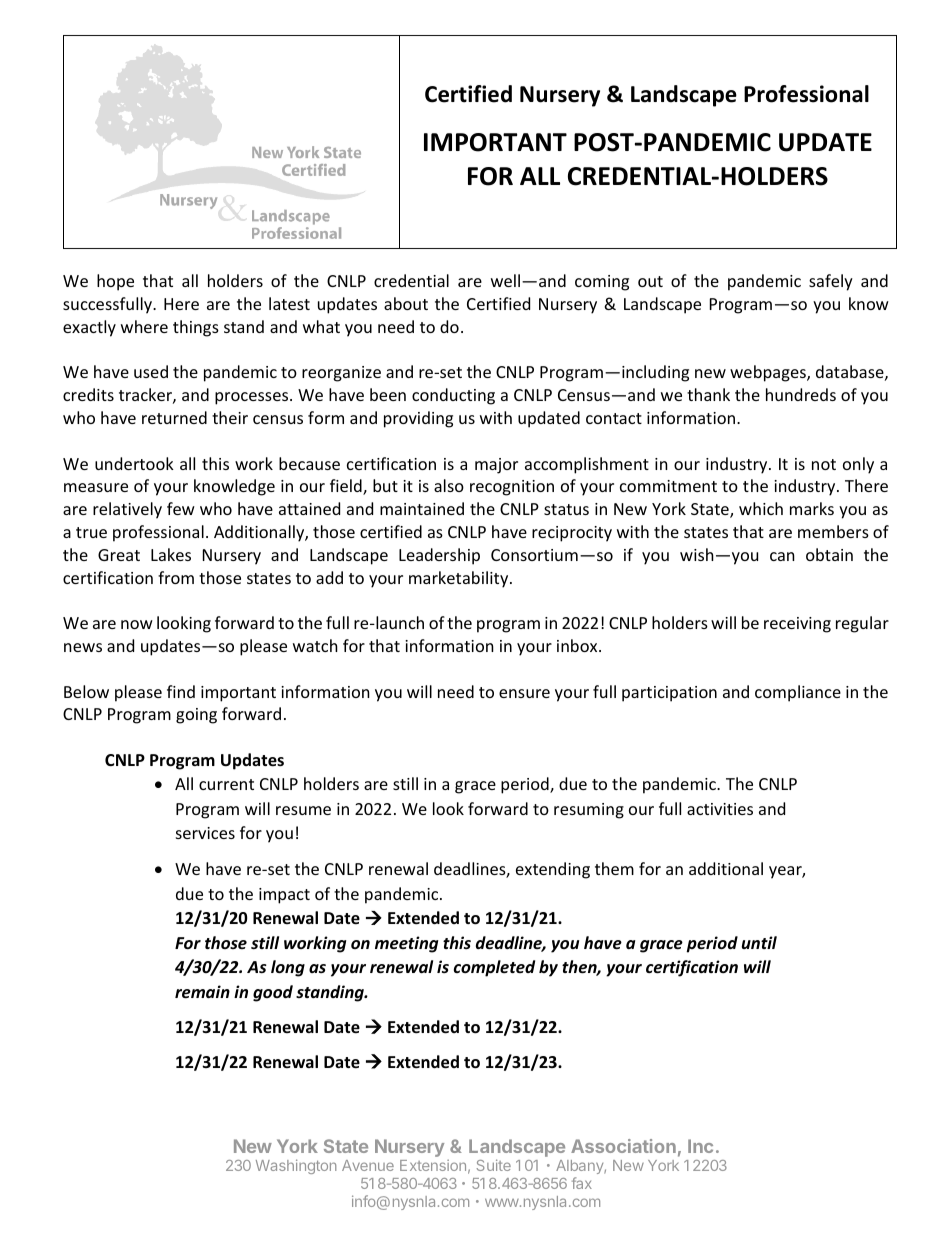  Describe the element at coordinates (494, 1165) in the screenshot. I see `Suite` at that location.
